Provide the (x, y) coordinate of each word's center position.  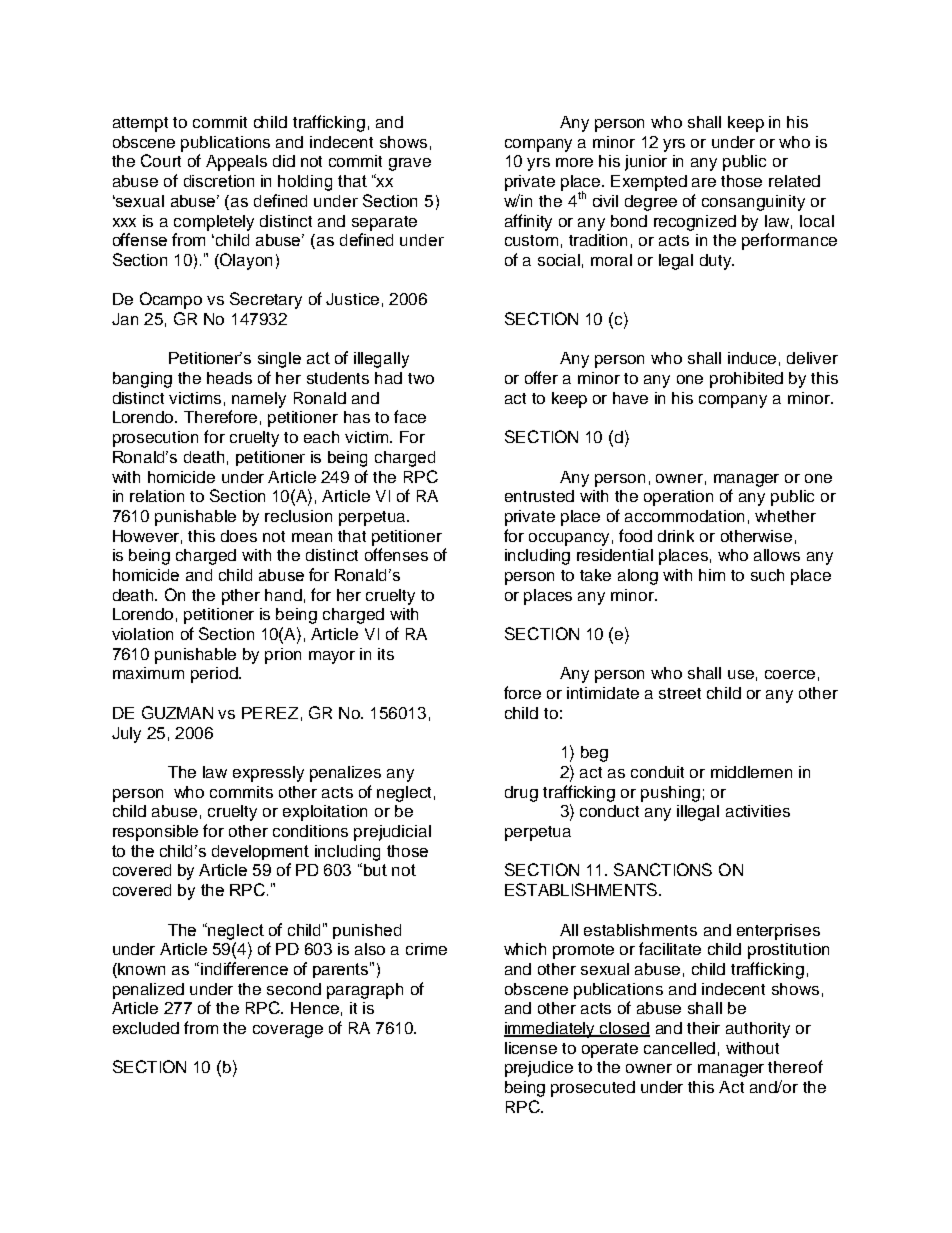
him (712, 575)
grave (410, 164)
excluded (146, 1028)
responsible (155, 833)
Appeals (236, 163)
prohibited (746, 380)
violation (142, 634)
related (794, 181)
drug (521, 794)
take (595, 575)
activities (758, 811)
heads (229, 378)
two (421, 378)
